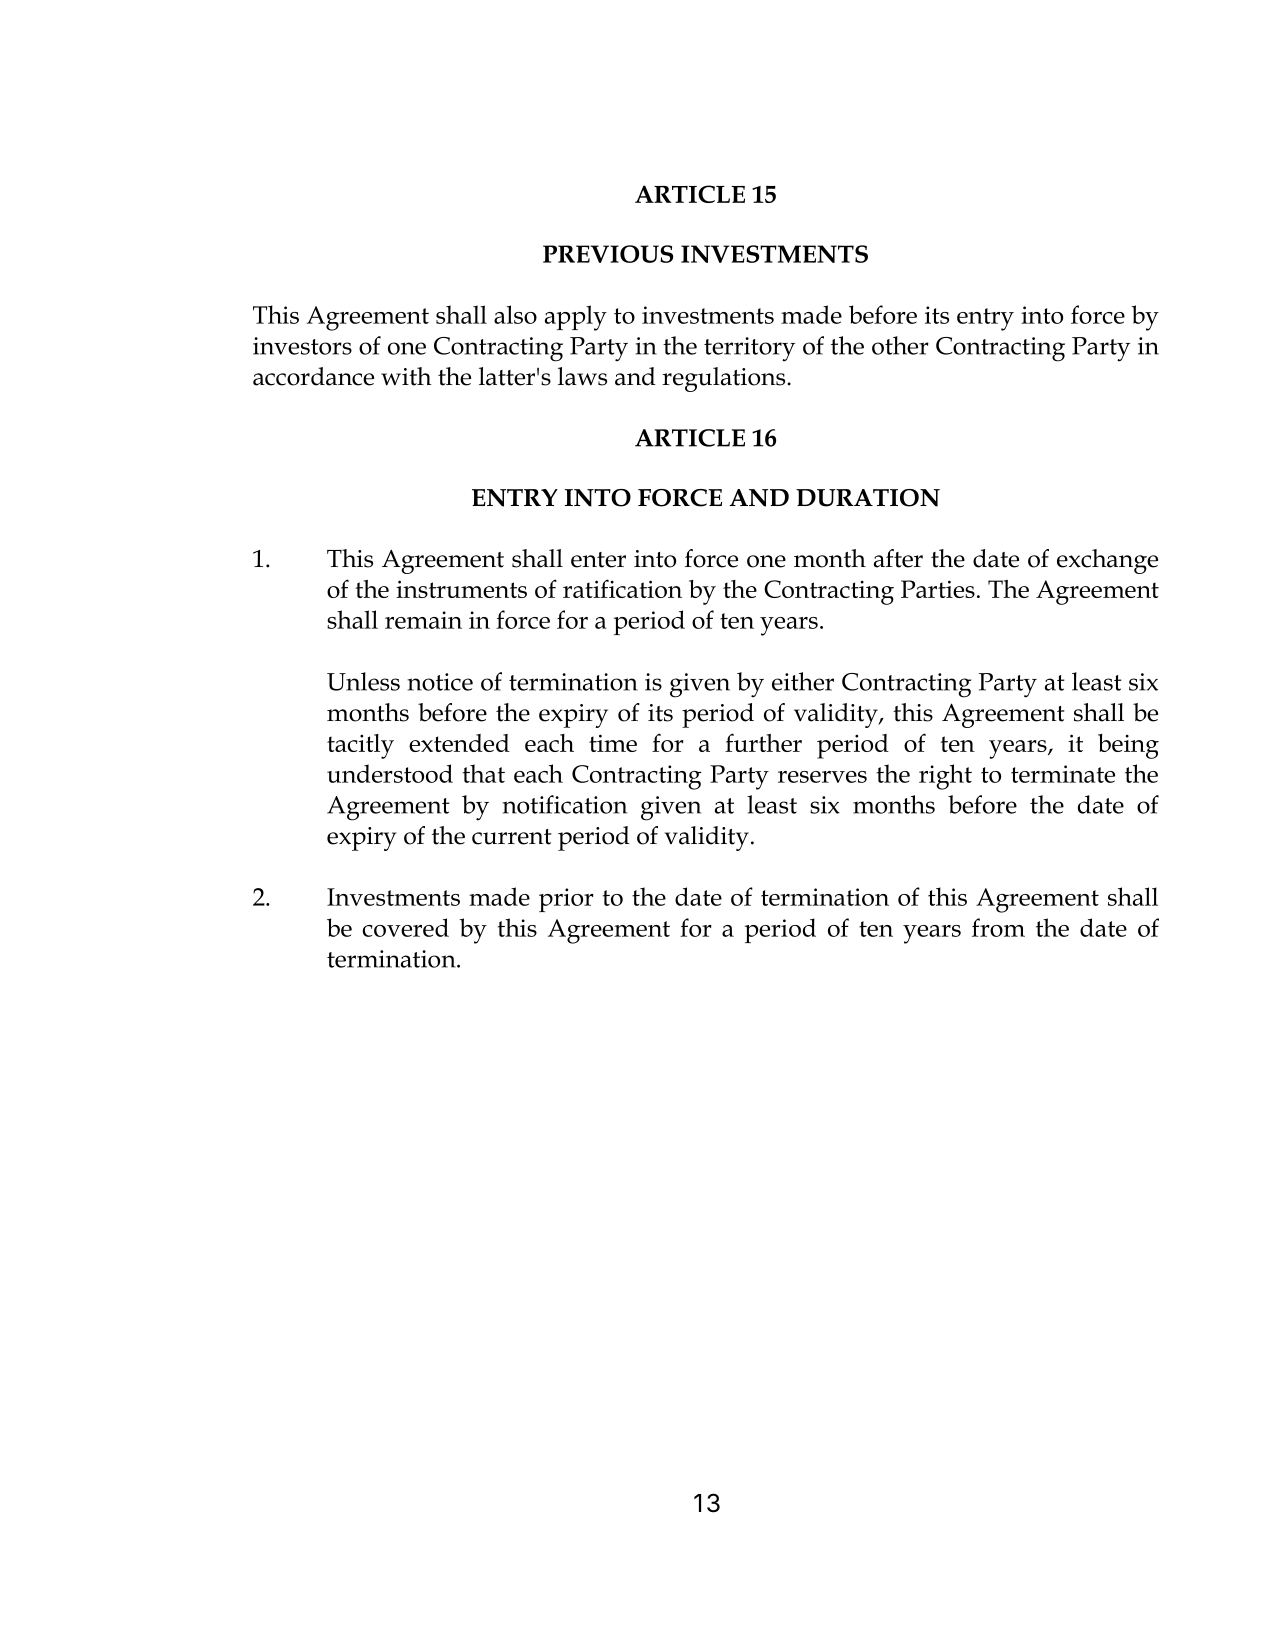  Describe the element at coordinates (868, 498) in the screenshot. I see `DURATION` at that location.
